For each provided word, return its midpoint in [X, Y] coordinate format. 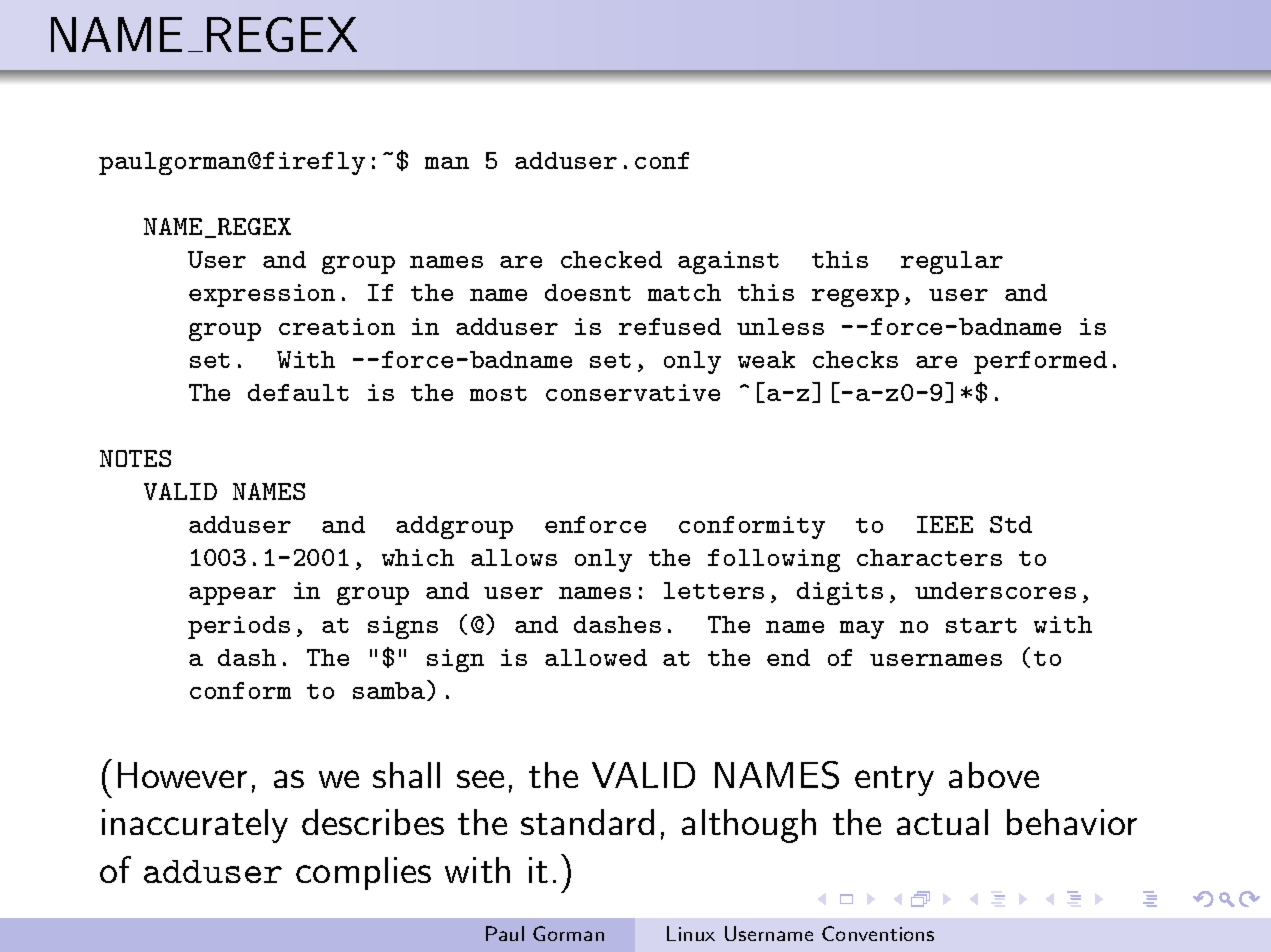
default [298, 392]
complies [363, 873]
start [981, 625]
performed [1040, 362]
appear [232, 596]
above [994, 775]
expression [262, 295]
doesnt [588, 292]
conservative [633, 392]
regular [952, 262]
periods [239, 627]
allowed [596, 657]
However [182, 775]
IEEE [945, 524]
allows [514, 557]
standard [587, 822]
